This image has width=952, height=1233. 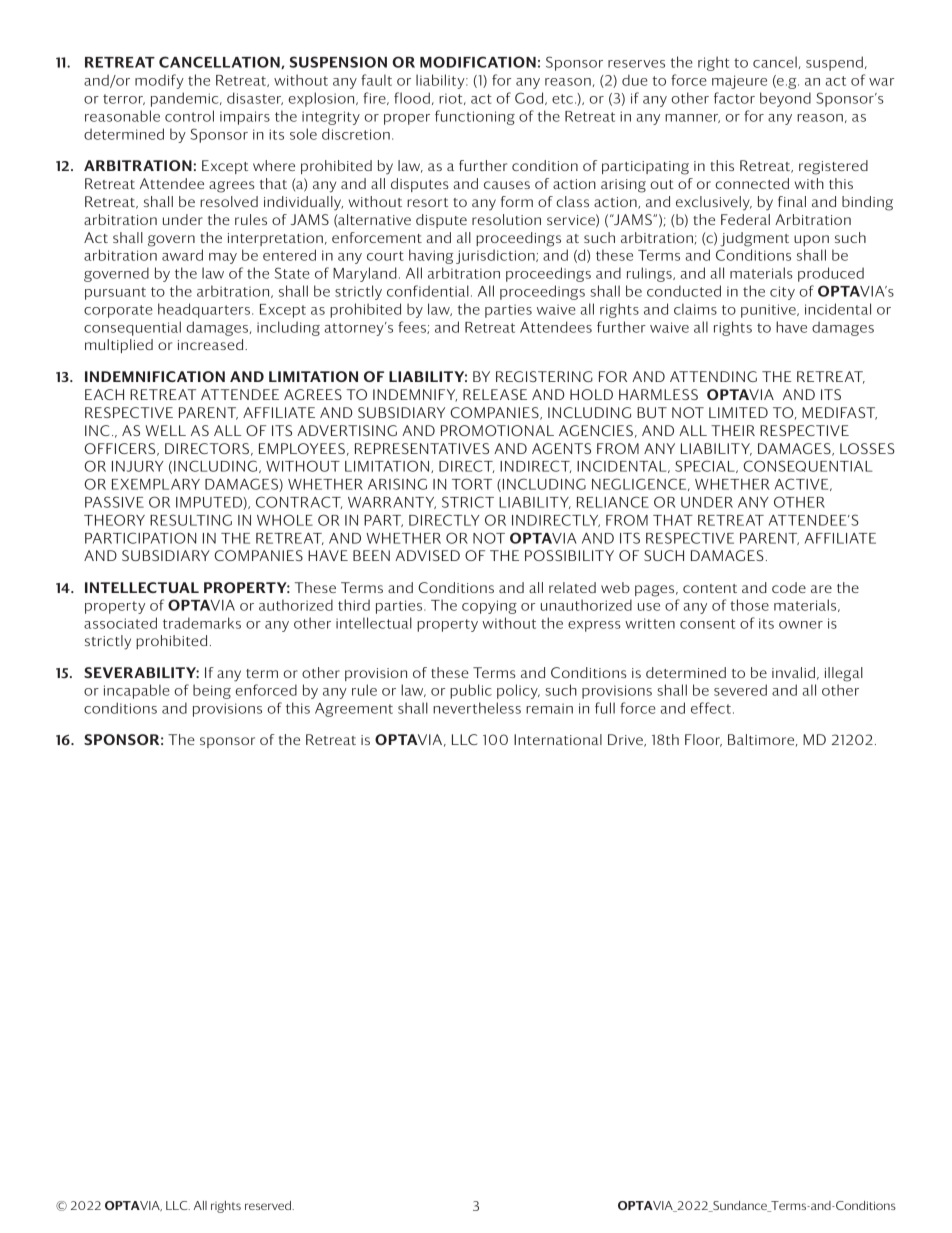 What do you see at coordinates (189, 116) in the image?
I see `control` at bounding box center [189, 116].
